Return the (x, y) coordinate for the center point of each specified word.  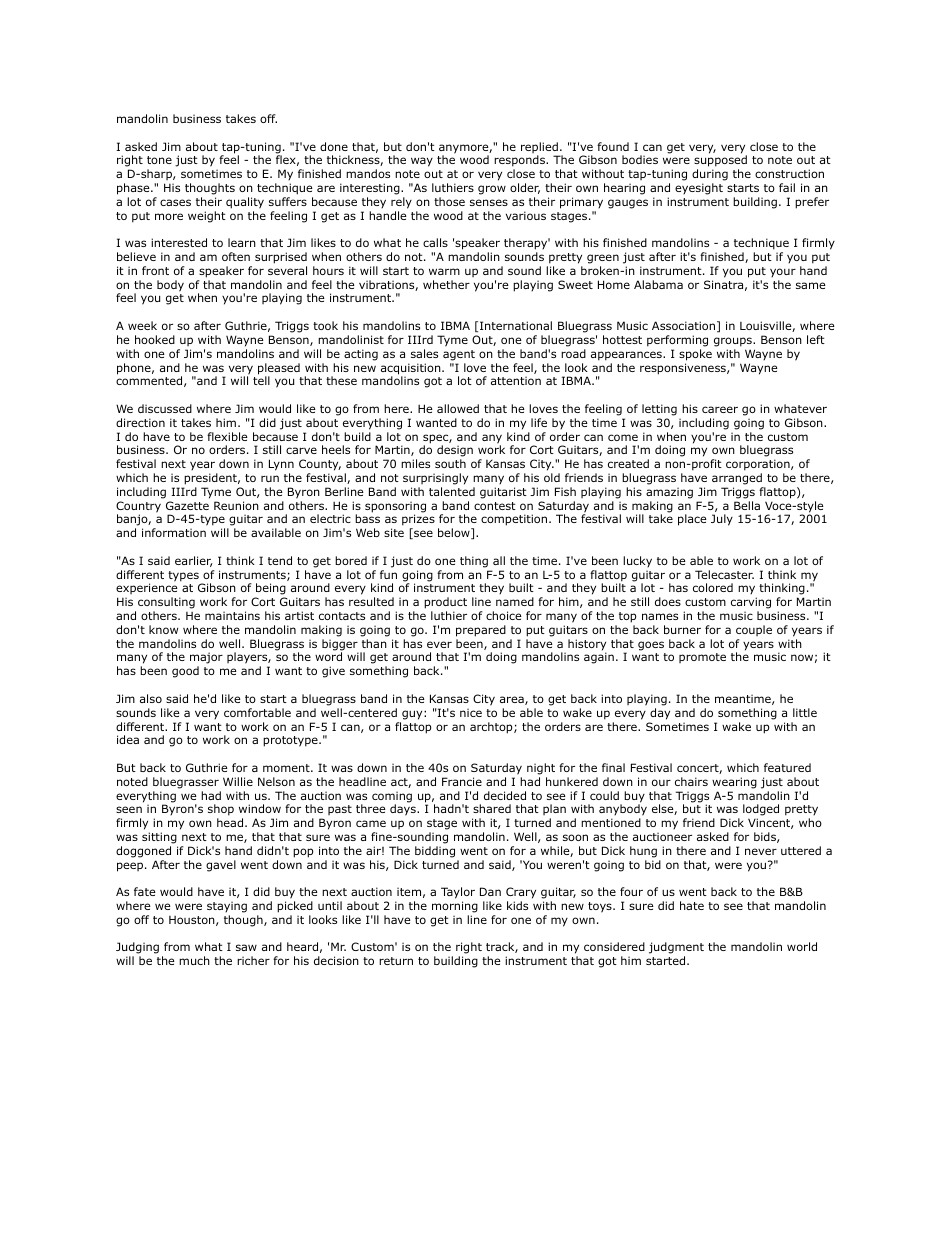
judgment (676, 949)
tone (159, 160)
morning (455, 907)
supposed (720, 162)
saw (246, 947)
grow (492, 190)
